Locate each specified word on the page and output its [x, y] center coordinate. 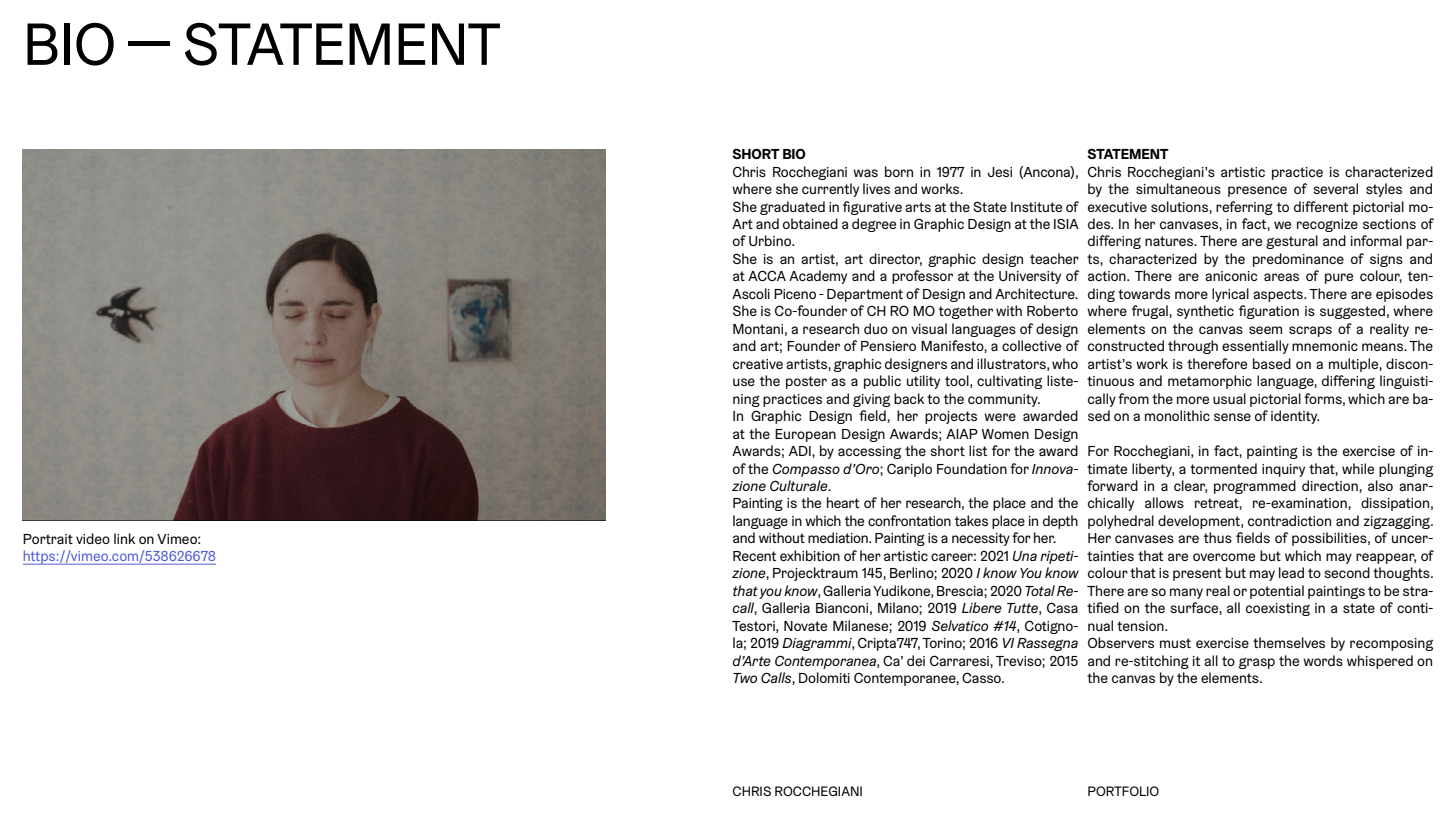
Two [745, 678]
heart [843, 502]
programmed [1255, 487]
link [124, 538]
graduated [792, 208]
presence [1257, 191]
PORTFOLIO [1123, 791]
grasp [1257, 663]
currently [830, 190]
